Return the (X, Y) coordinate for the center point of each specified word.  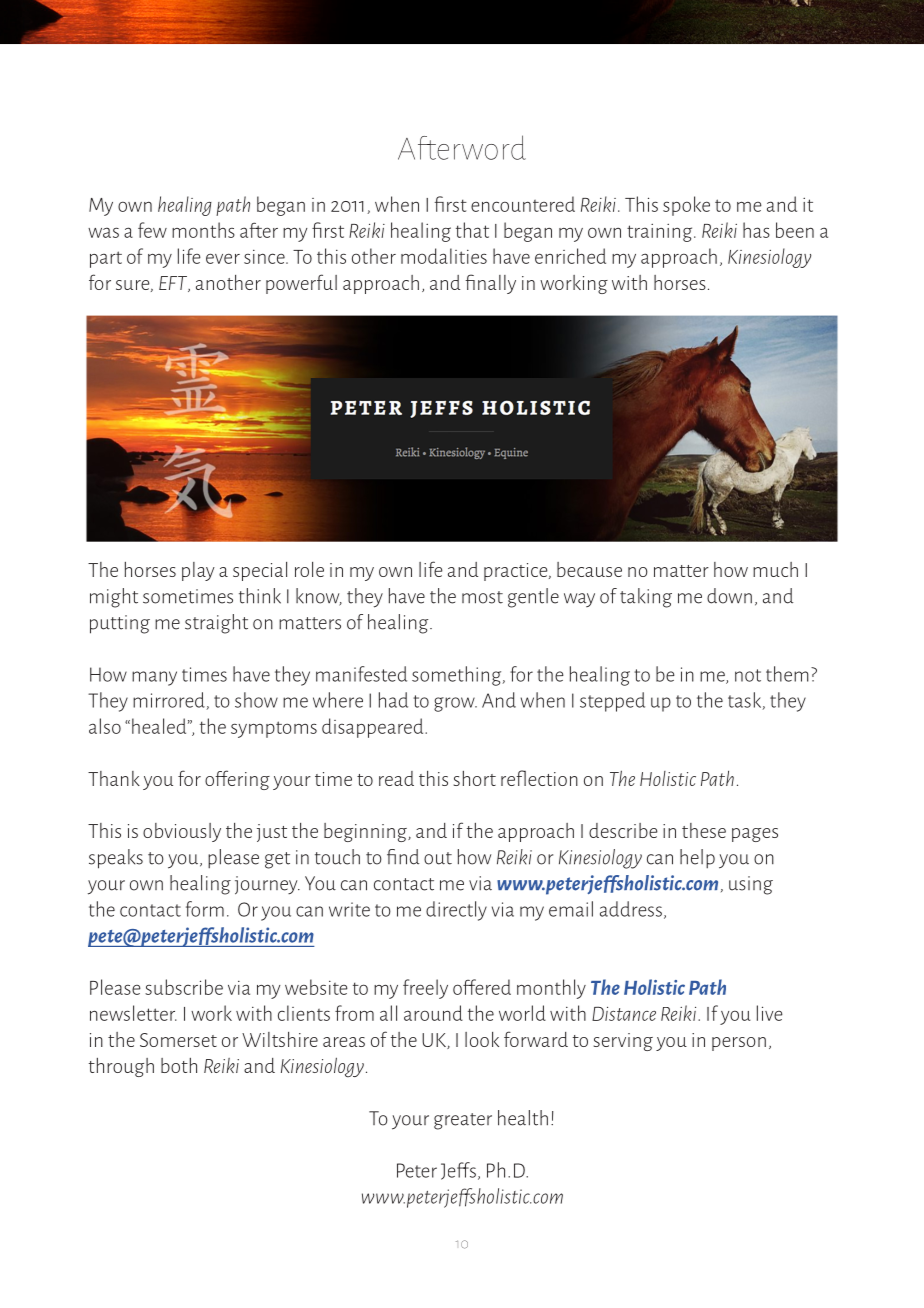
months (203, 230)
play (198, 571)
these (704, 830)
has (756, 230)
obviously (182, 832)
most (482, 597)
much (775, 569)
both (179, 1065)
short (475, 778)
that (472, 230)
